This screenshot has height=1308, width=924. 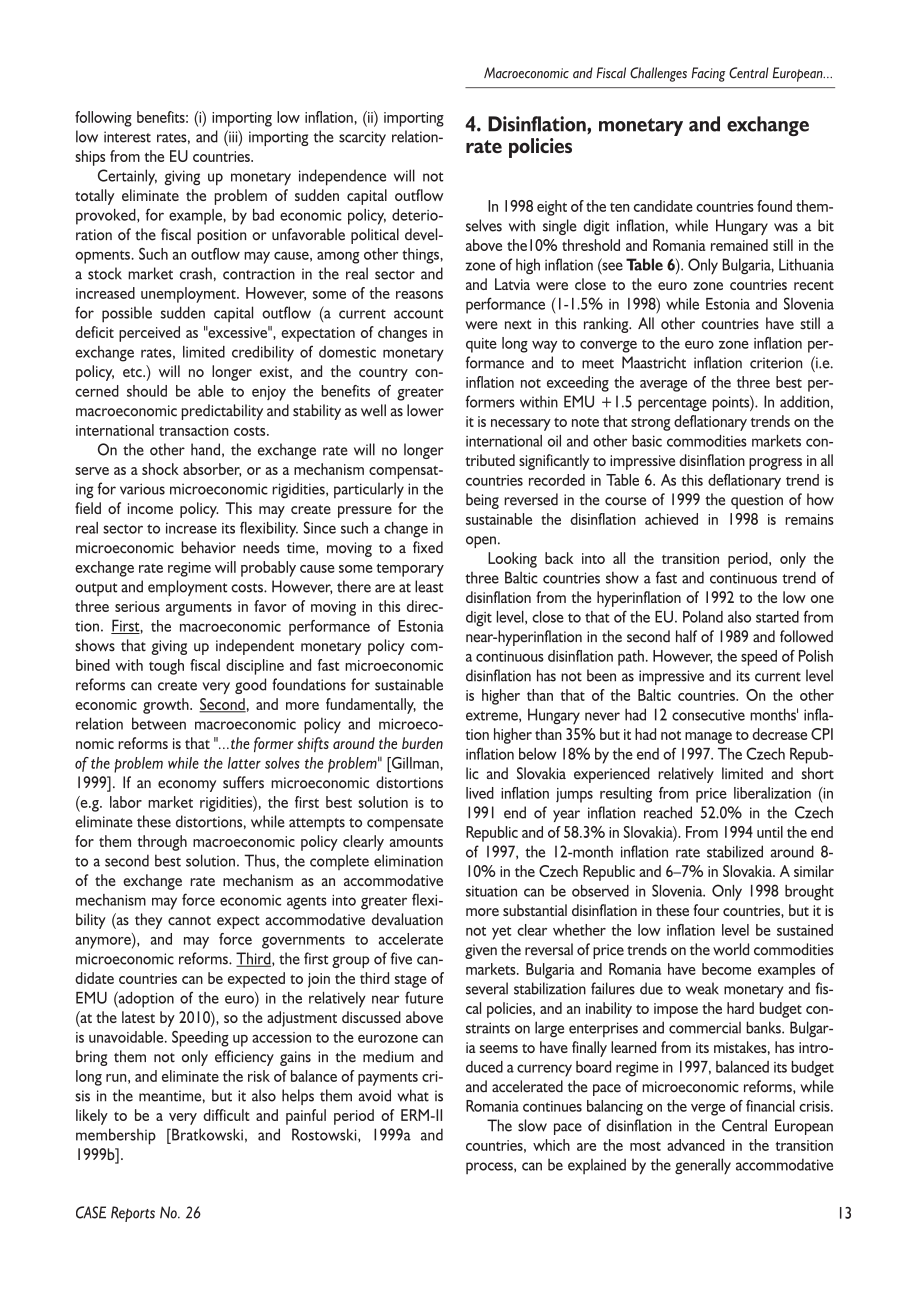 What do you see at coordinates (362, 138) in the screenshot?
I see `scarcity` at bounding box center [362, 138].
